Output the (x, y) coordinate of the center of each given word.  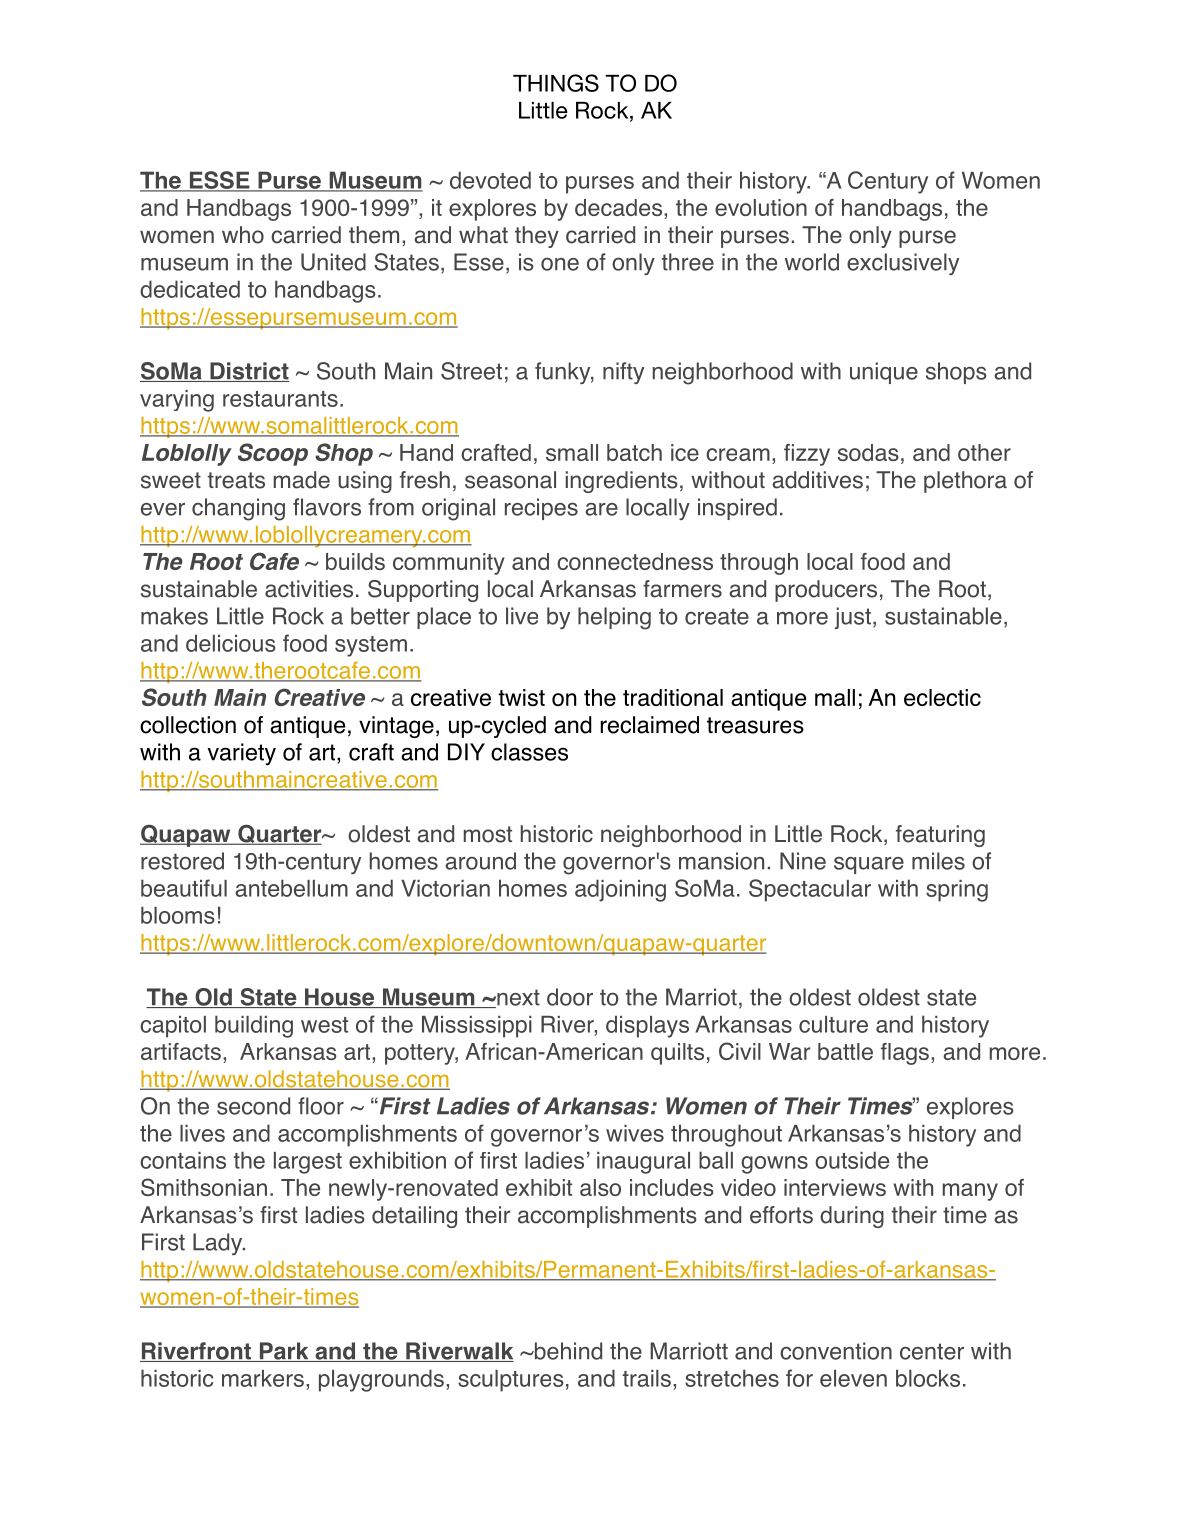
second (253, 1106)
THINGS (556, 83)
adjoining (620, 890)
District (248, 372)
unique (884, 373)
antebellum (291, 888)
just (853, 618)
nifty (623, 373)
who (243, 235)
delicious (231, 643)
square (869, 865)
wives (635, 1133)
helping (614, 618)
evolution (761, 207)
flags (905, 1054)
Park (284, 1352)
